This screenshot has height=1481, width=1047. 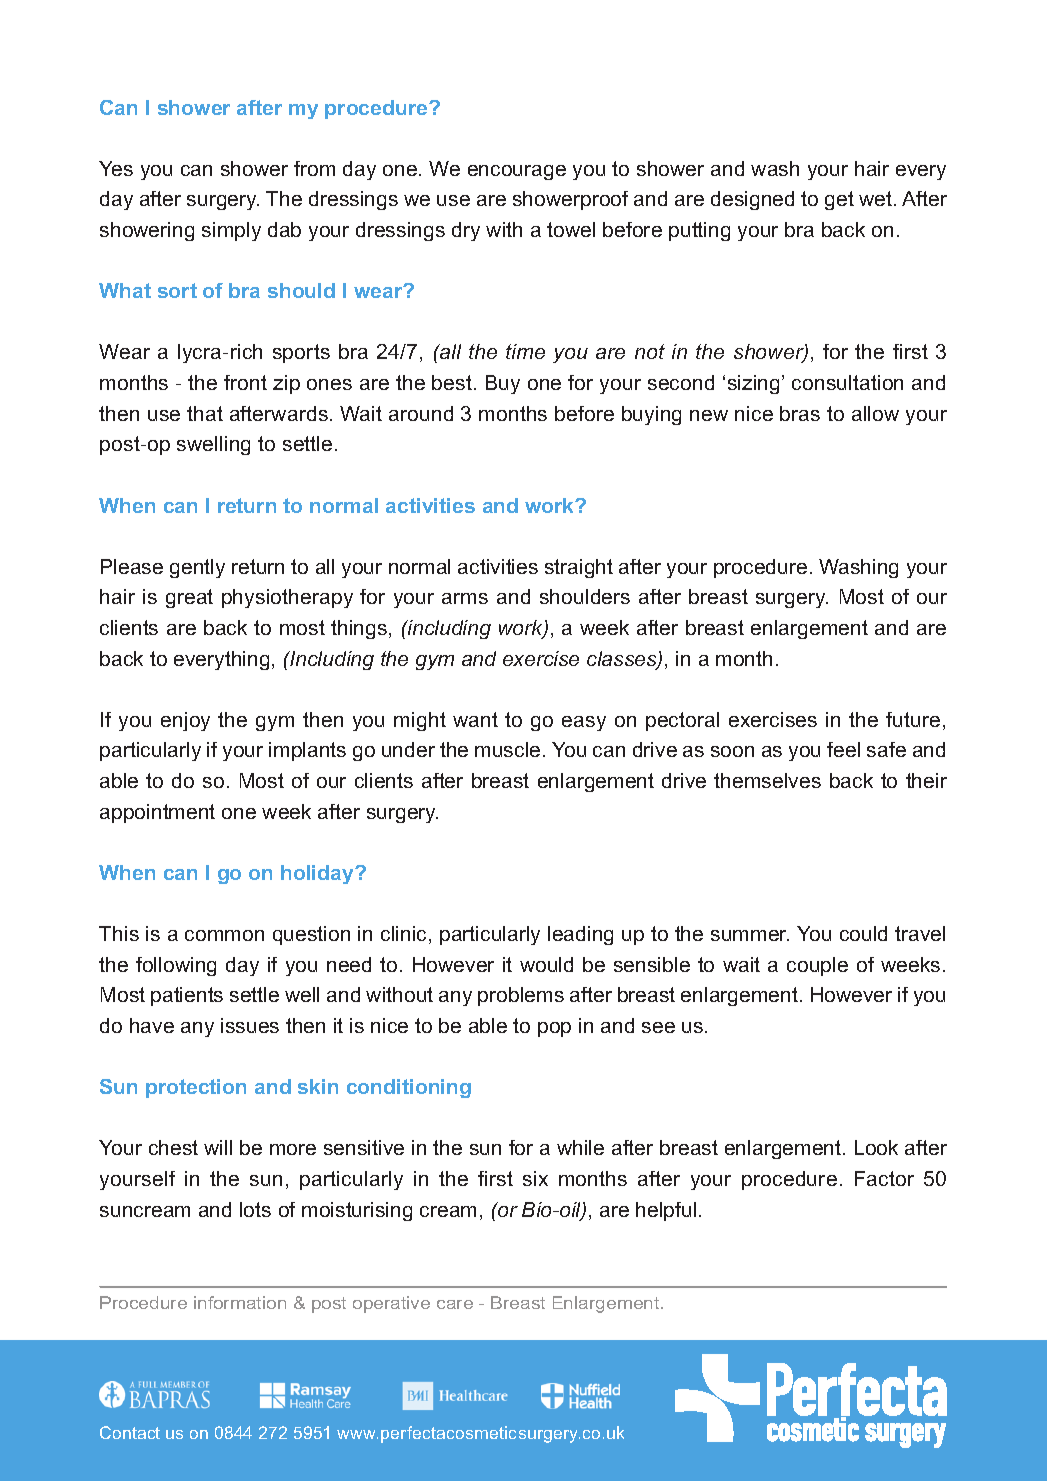 What do you see at coordinates (884, 1178) in the screenshot?
I see `Factor` at bounding box center [884, 1178].
